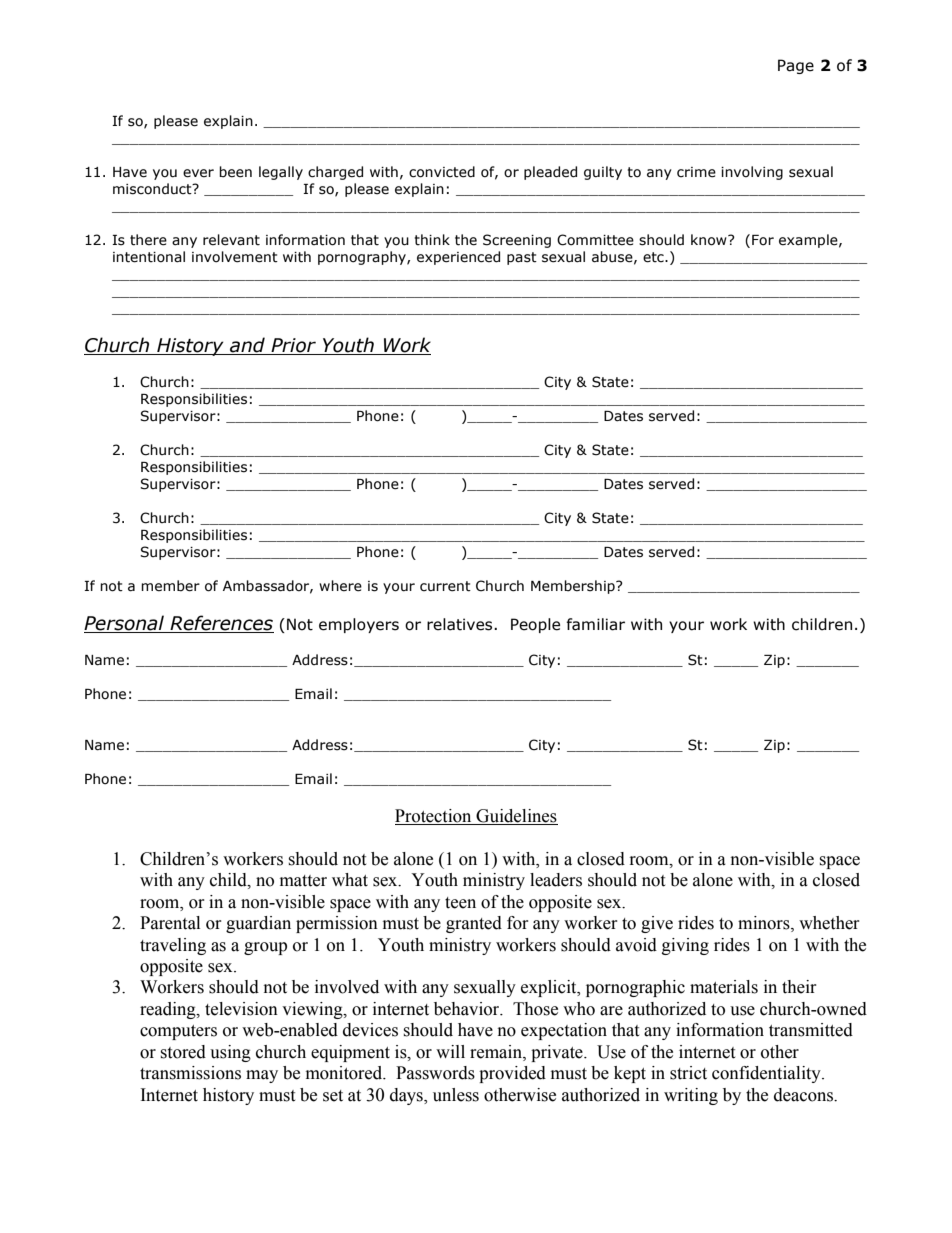  What do you see at coordinates (198, 173) in the screenshot?
I see `ever` at bounding box center [198, 173].
